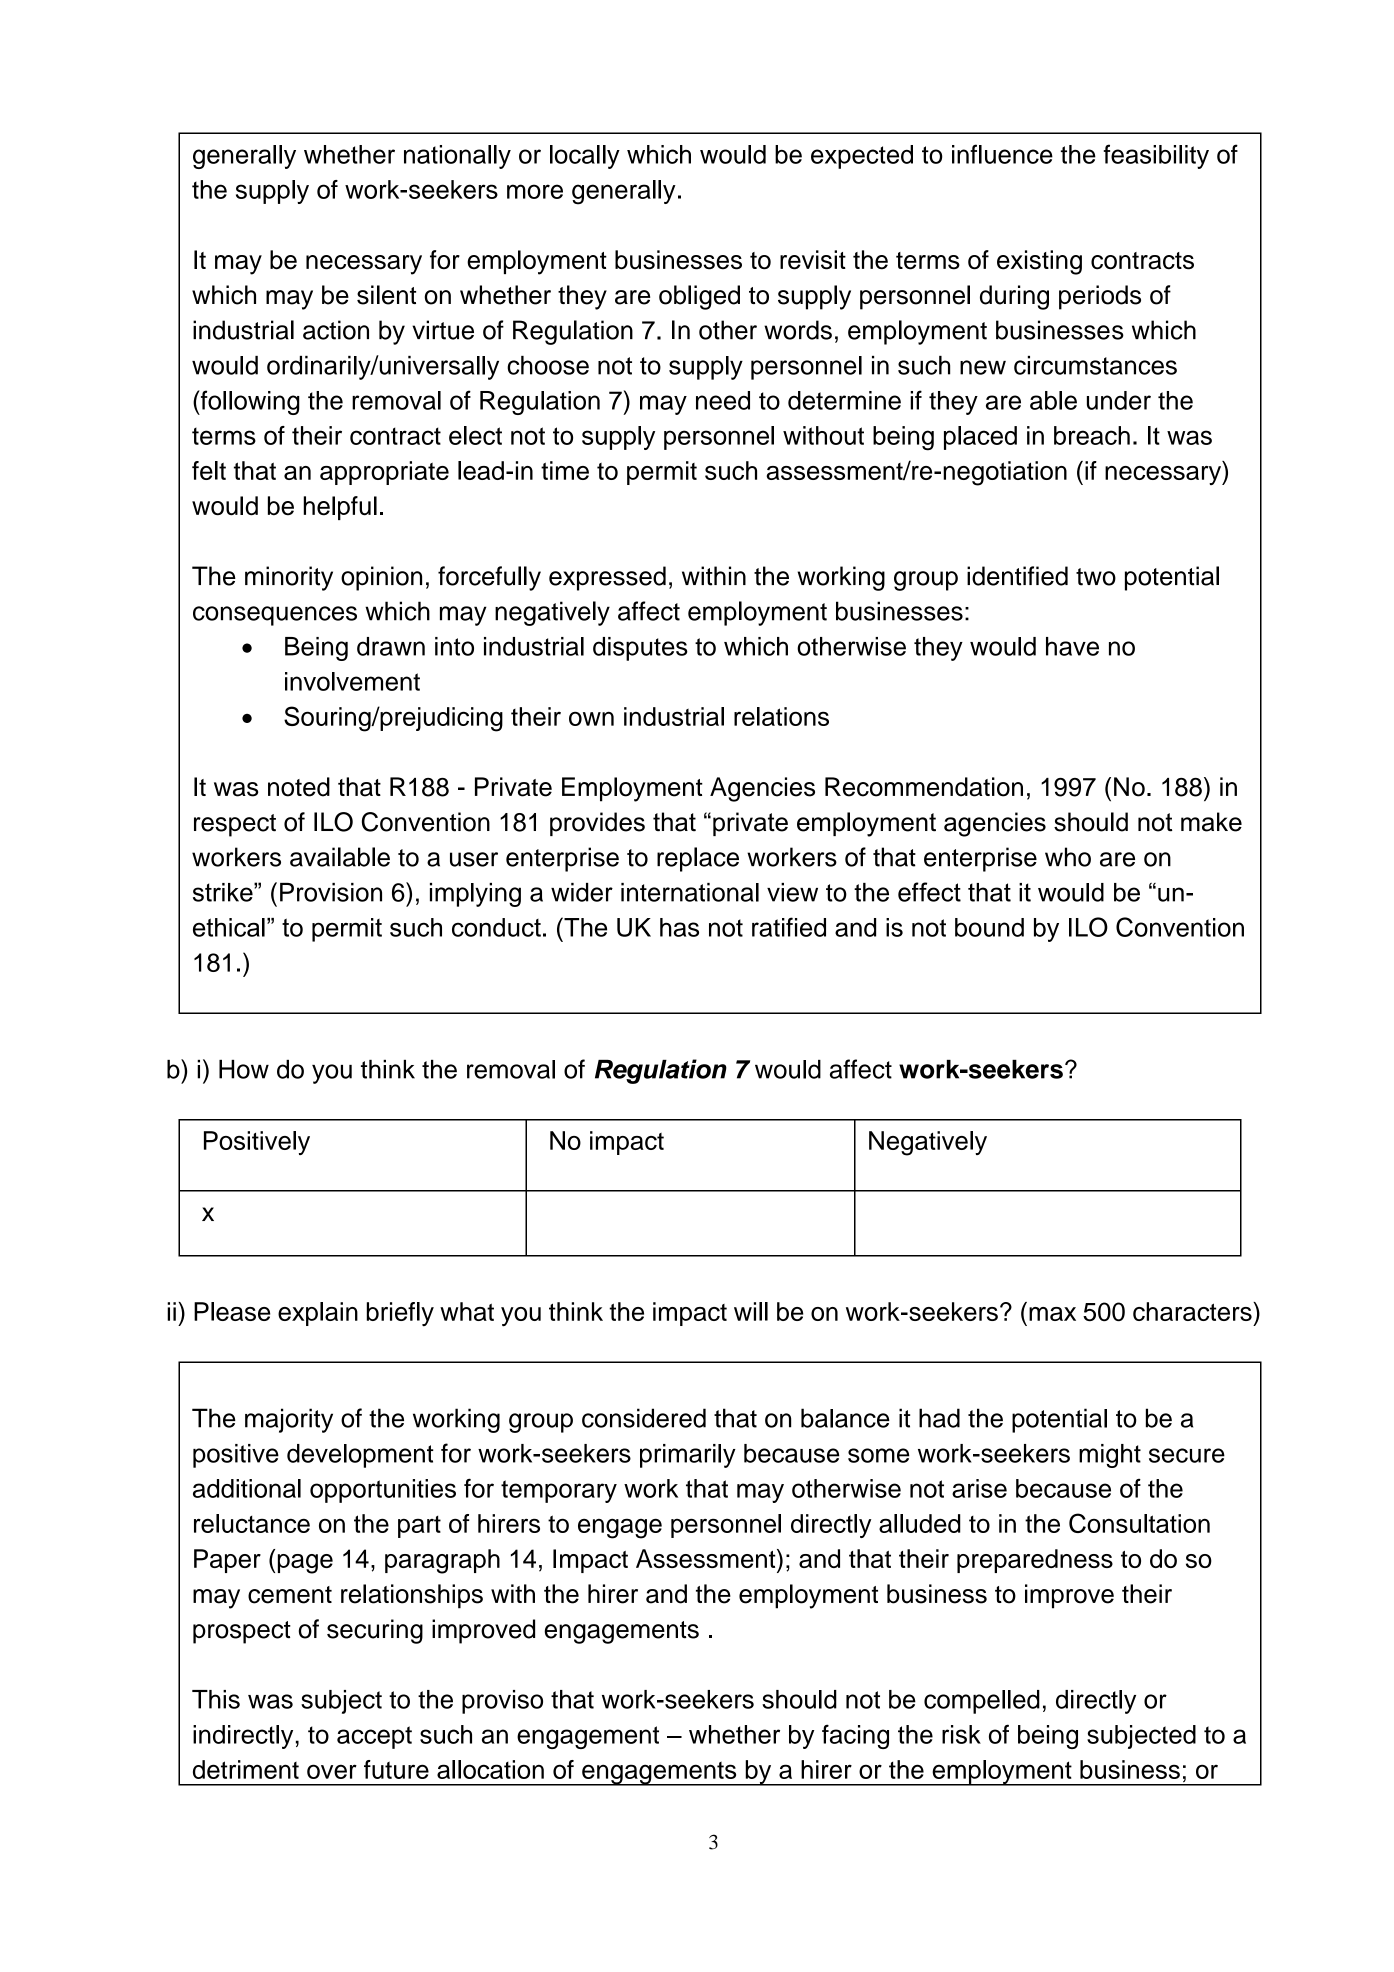 The width and height of the screenshot is (1394, 1972). I want to click on has, so click(679, 927).
